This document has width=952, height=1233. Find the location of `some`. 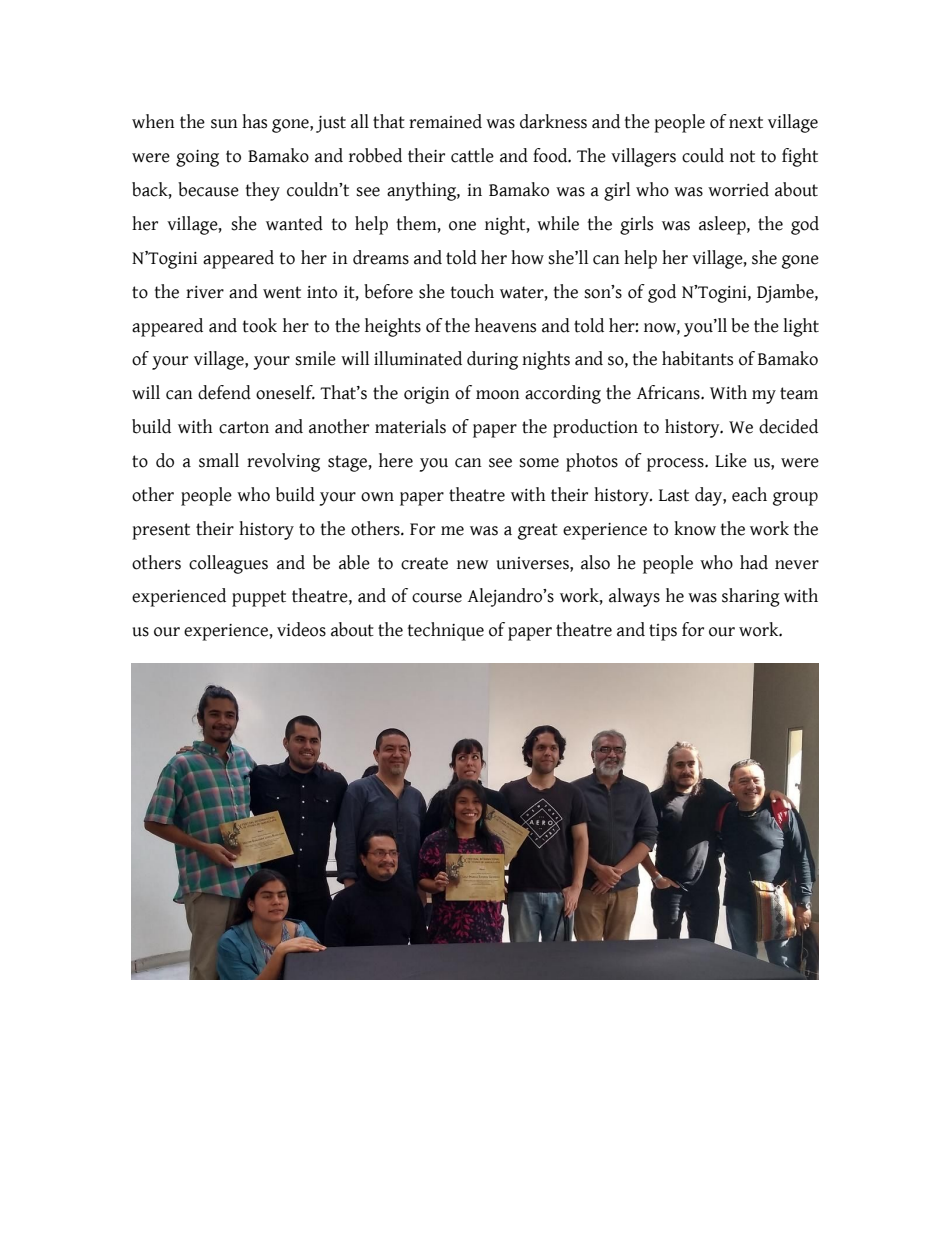

some is located at coordinates (539, 463).
